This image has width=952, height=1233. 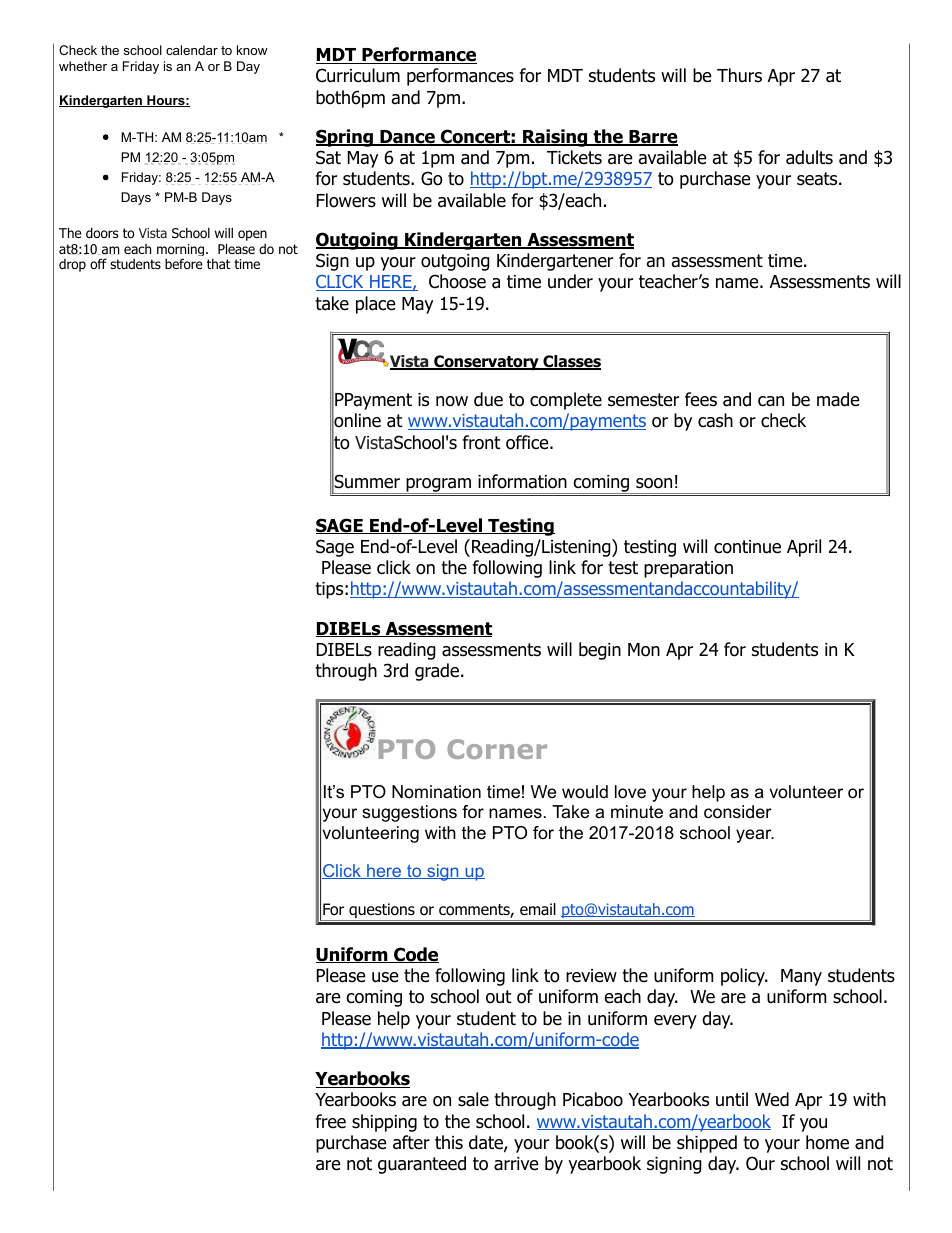 What do you see at coordinates (438, 672) in the image?
I see `grade` at bounding box center [438, 672].
